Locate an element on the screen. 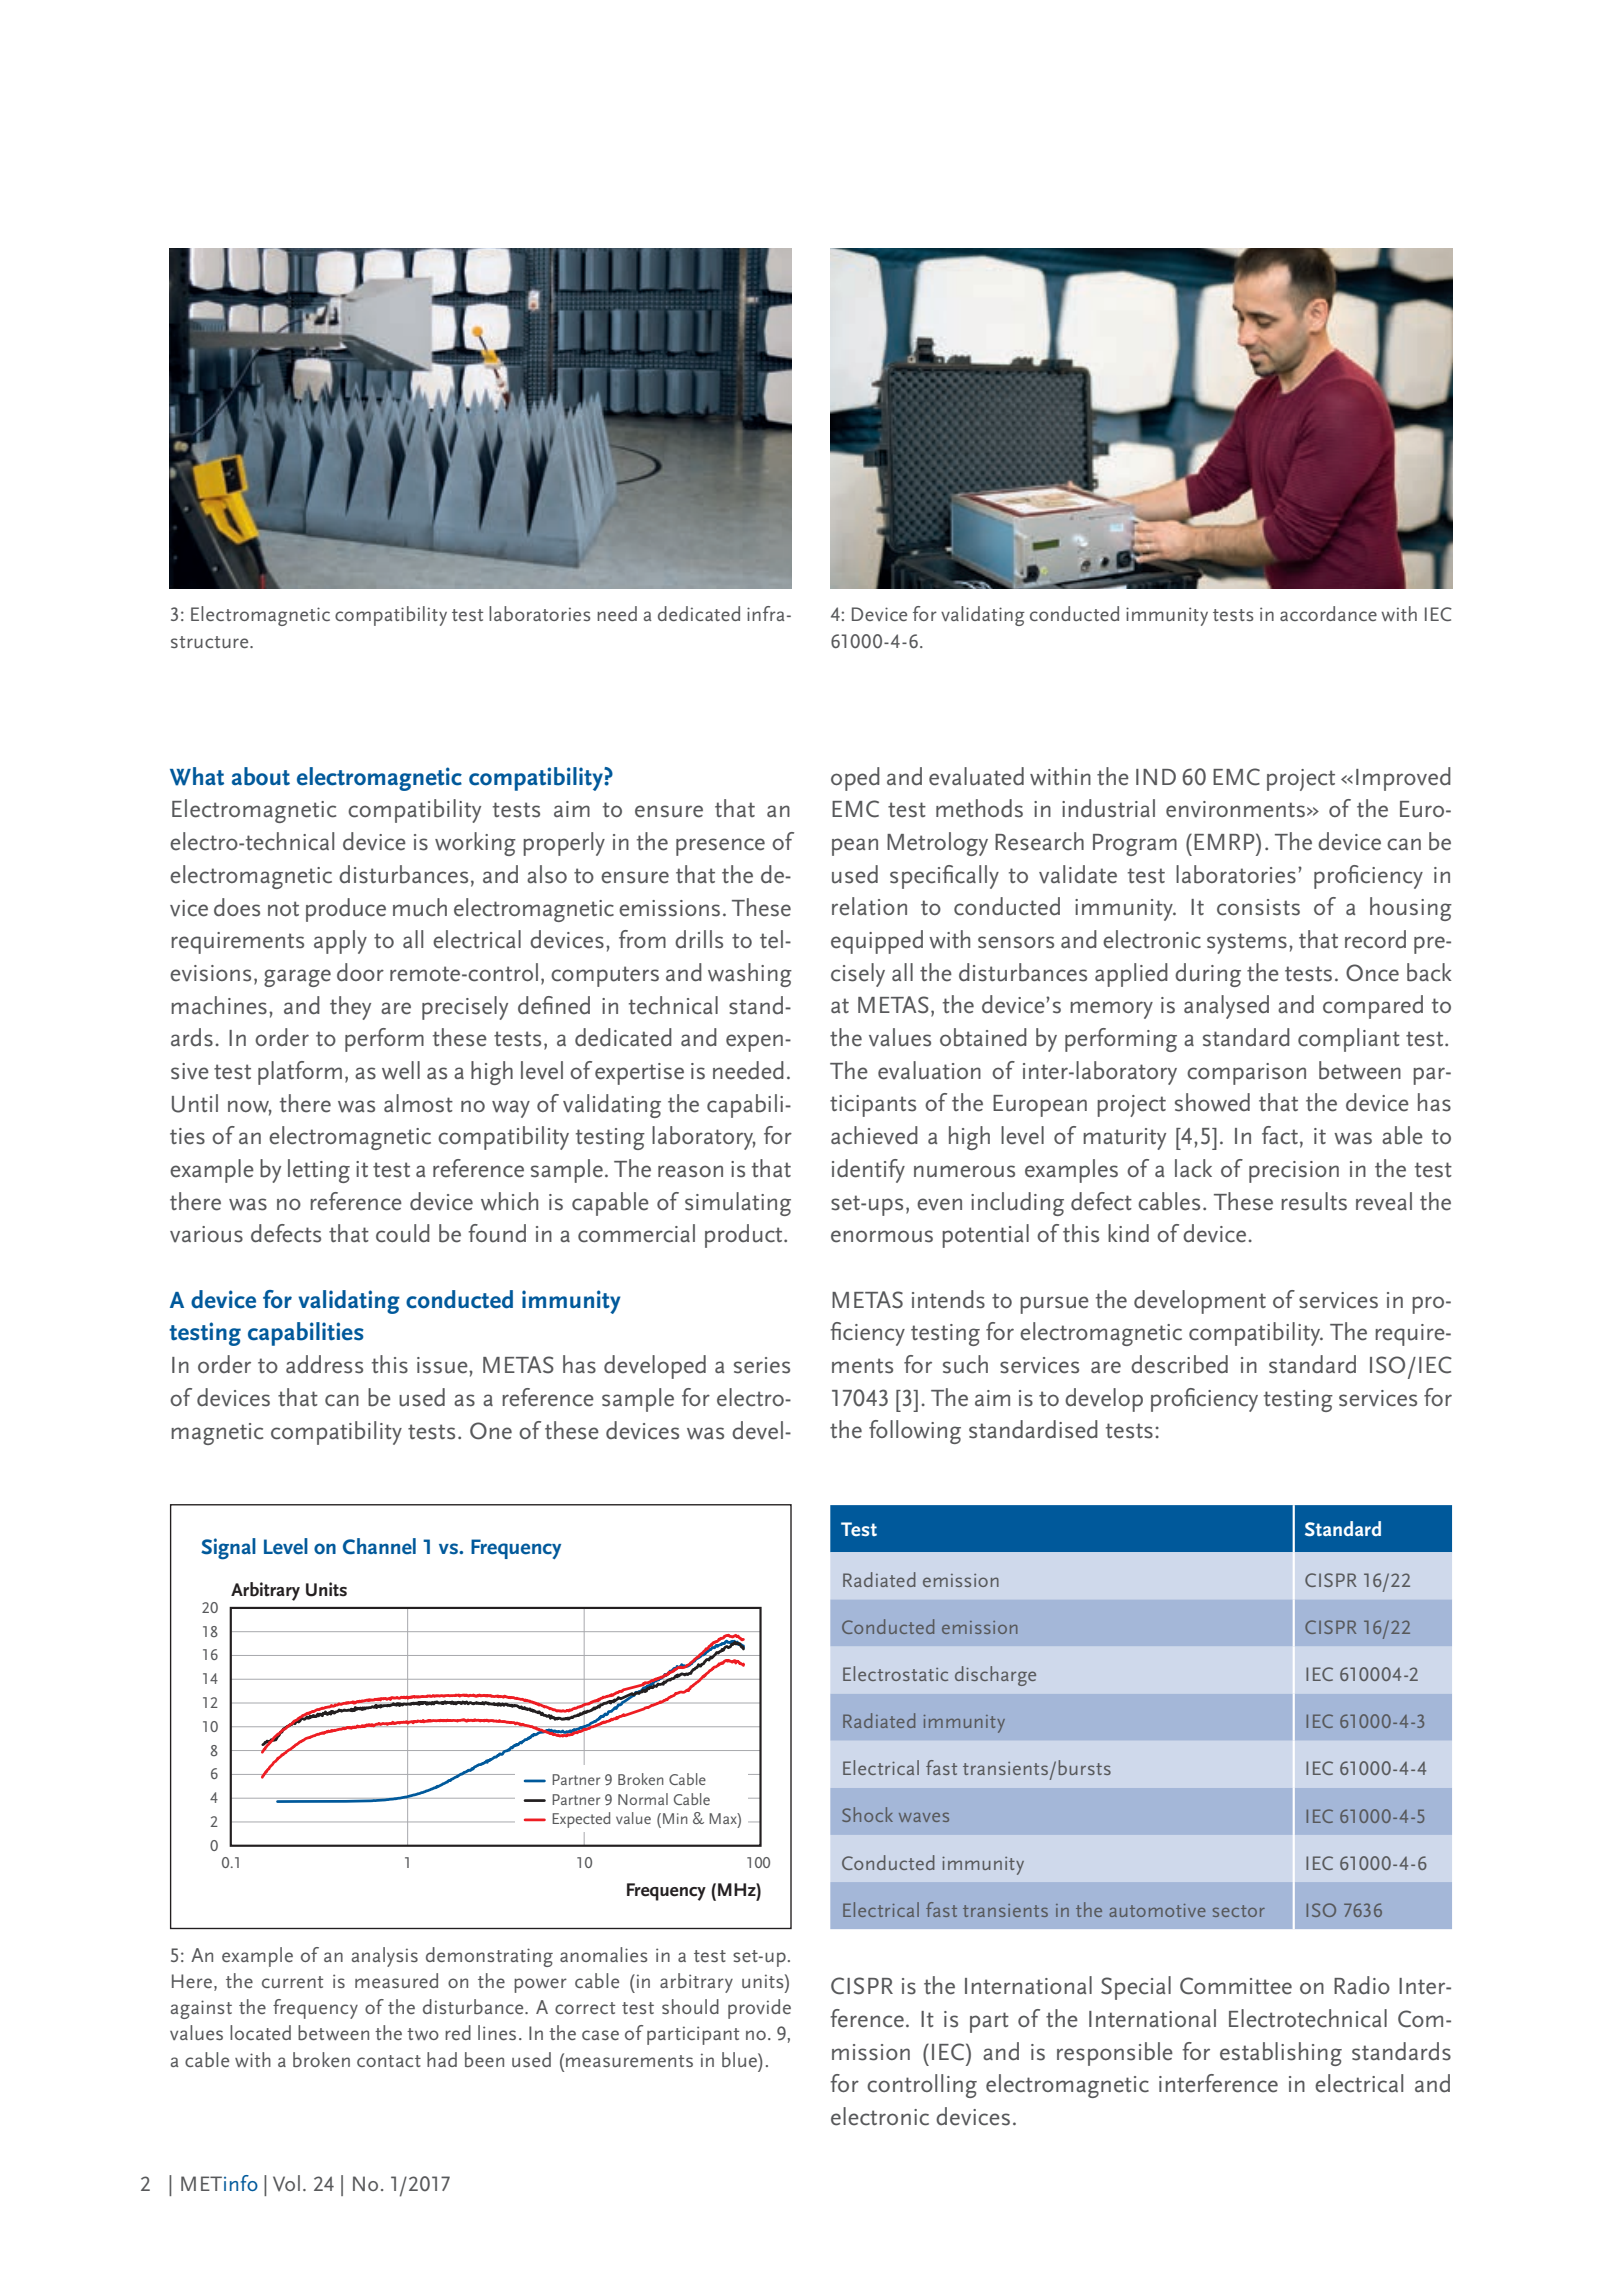 The height and width of the screenshot is (2294, 1622). Shock is located at coordinates (867, 1814).
